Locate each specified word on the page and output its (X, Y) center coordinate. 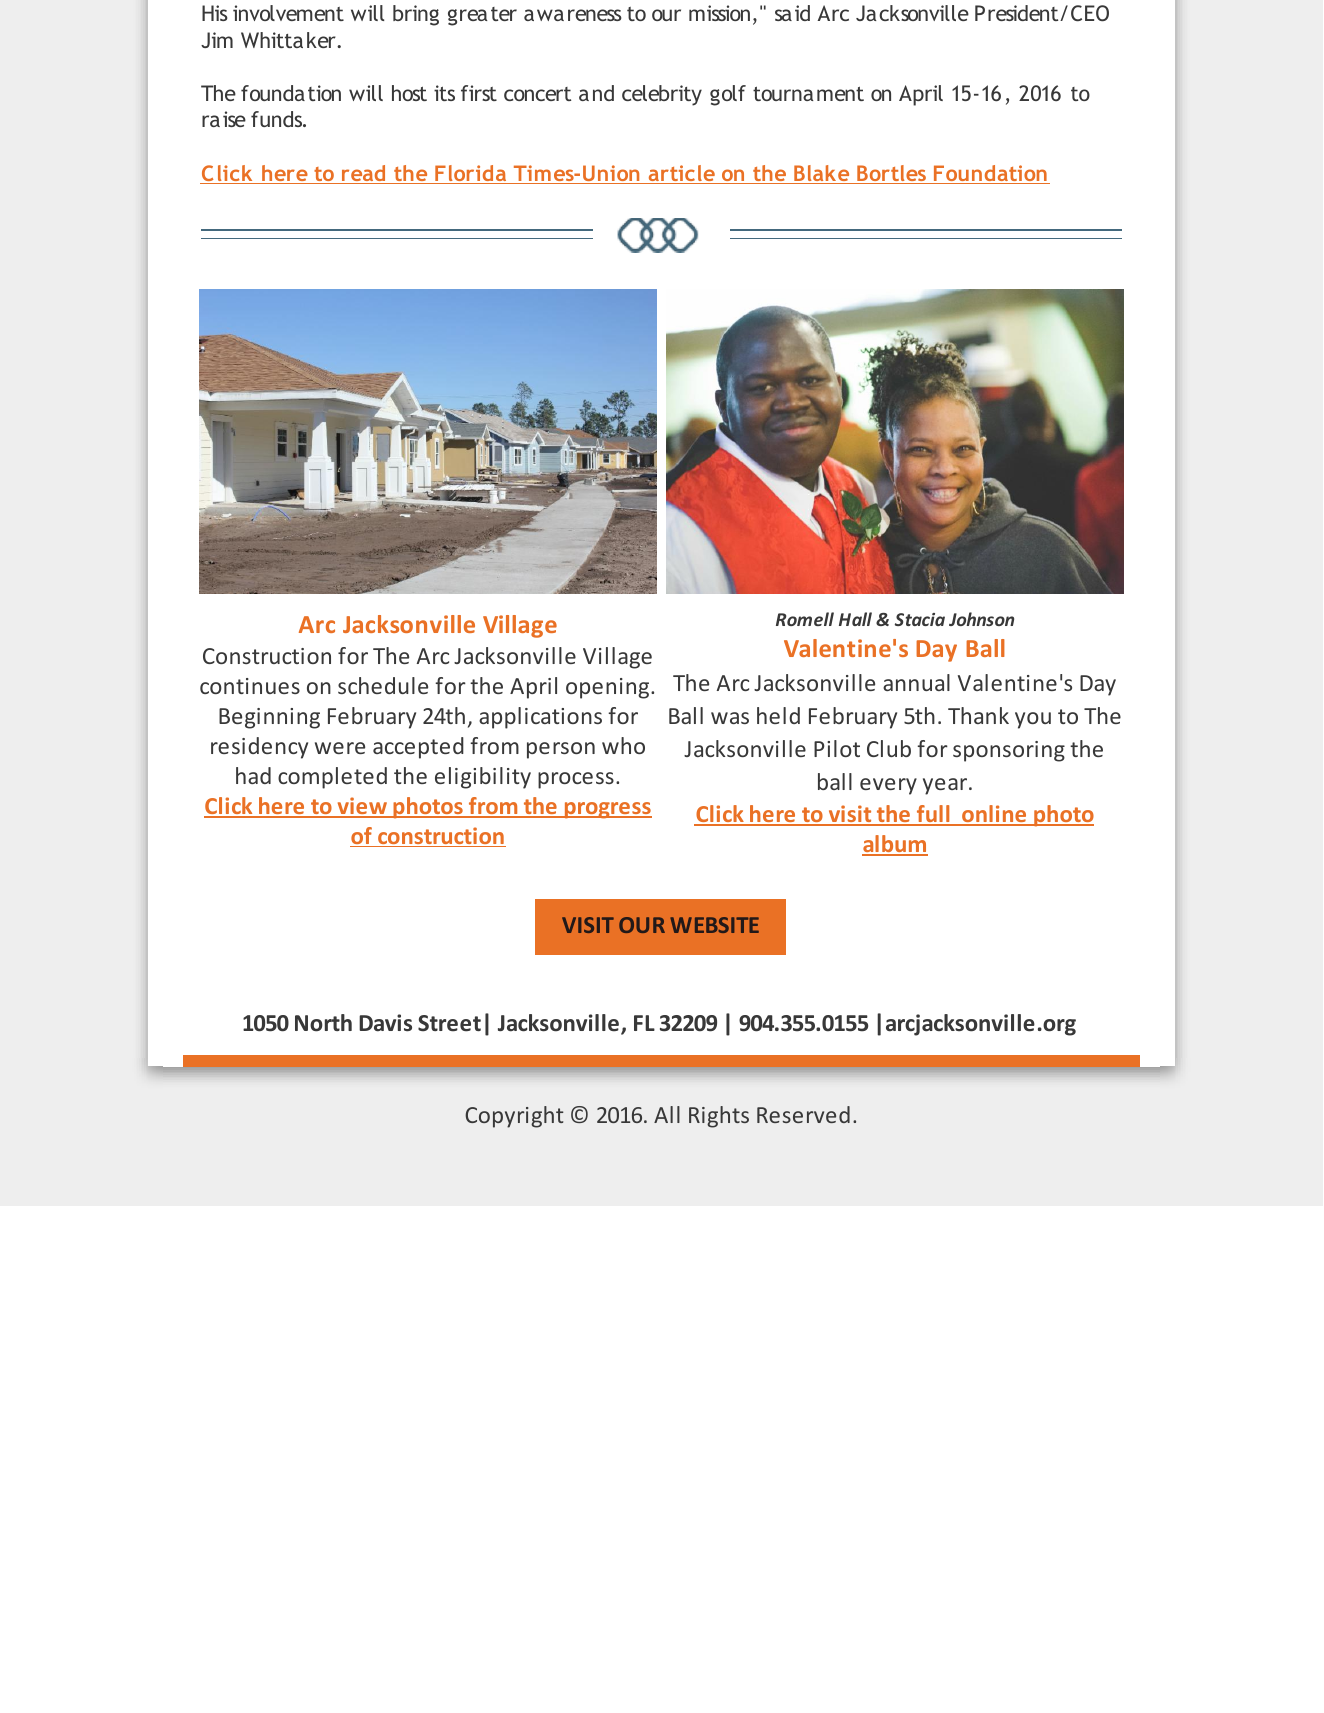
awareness (573, 15)
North (323, 1023)
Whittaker (289, 40)
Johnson (981, 619)
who (623, 745)
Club (889, 748)
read (364, 174)
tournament (808, 94)
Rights (719, 1117)
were (340, 748)
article (681, 174)
